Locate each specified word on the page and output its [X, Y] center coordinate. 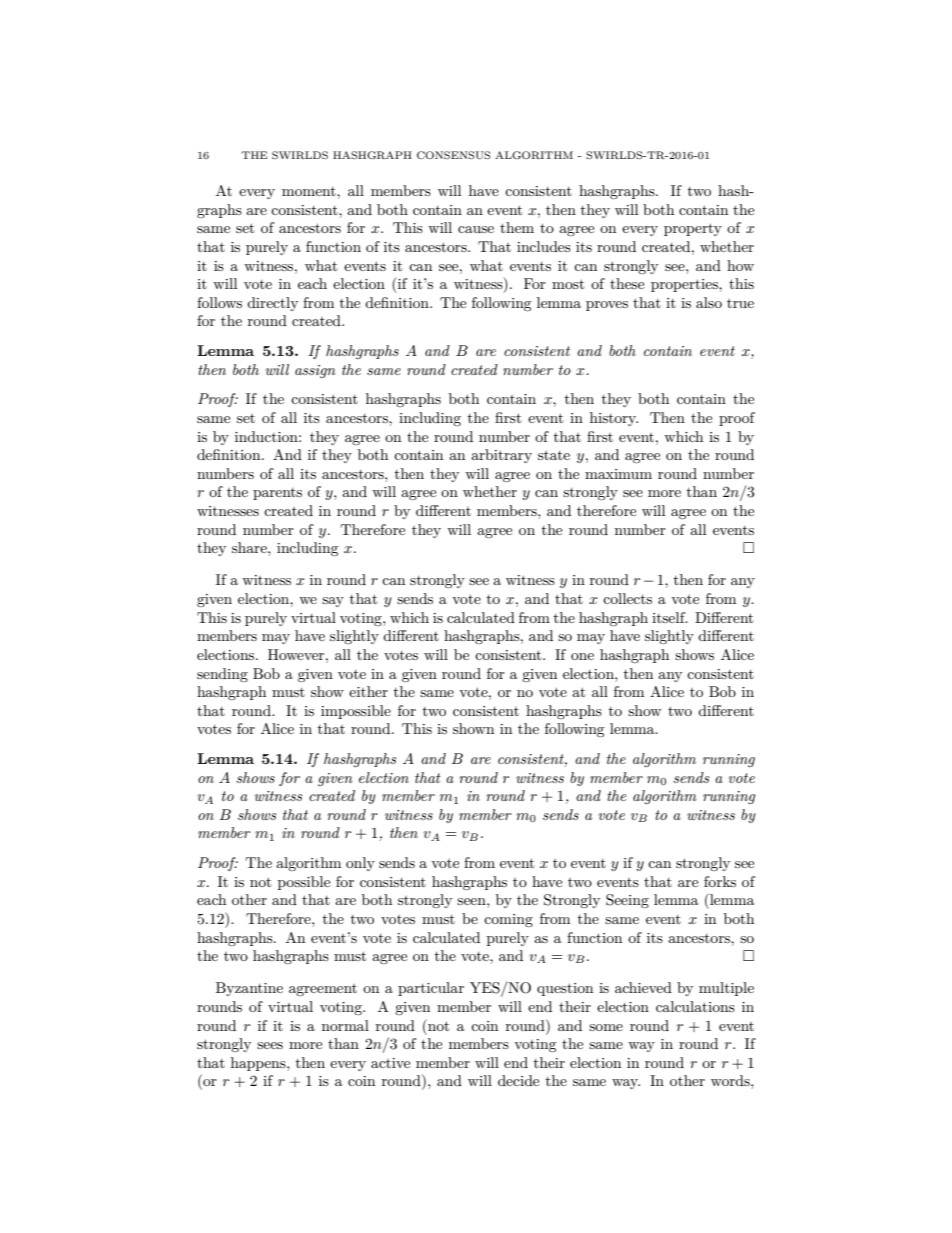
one [582, 656]
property [693, 229]
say [333, 602]
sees [270, 1045]
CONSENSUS [453, 155]
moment [310, 191]
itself [670, 617]
